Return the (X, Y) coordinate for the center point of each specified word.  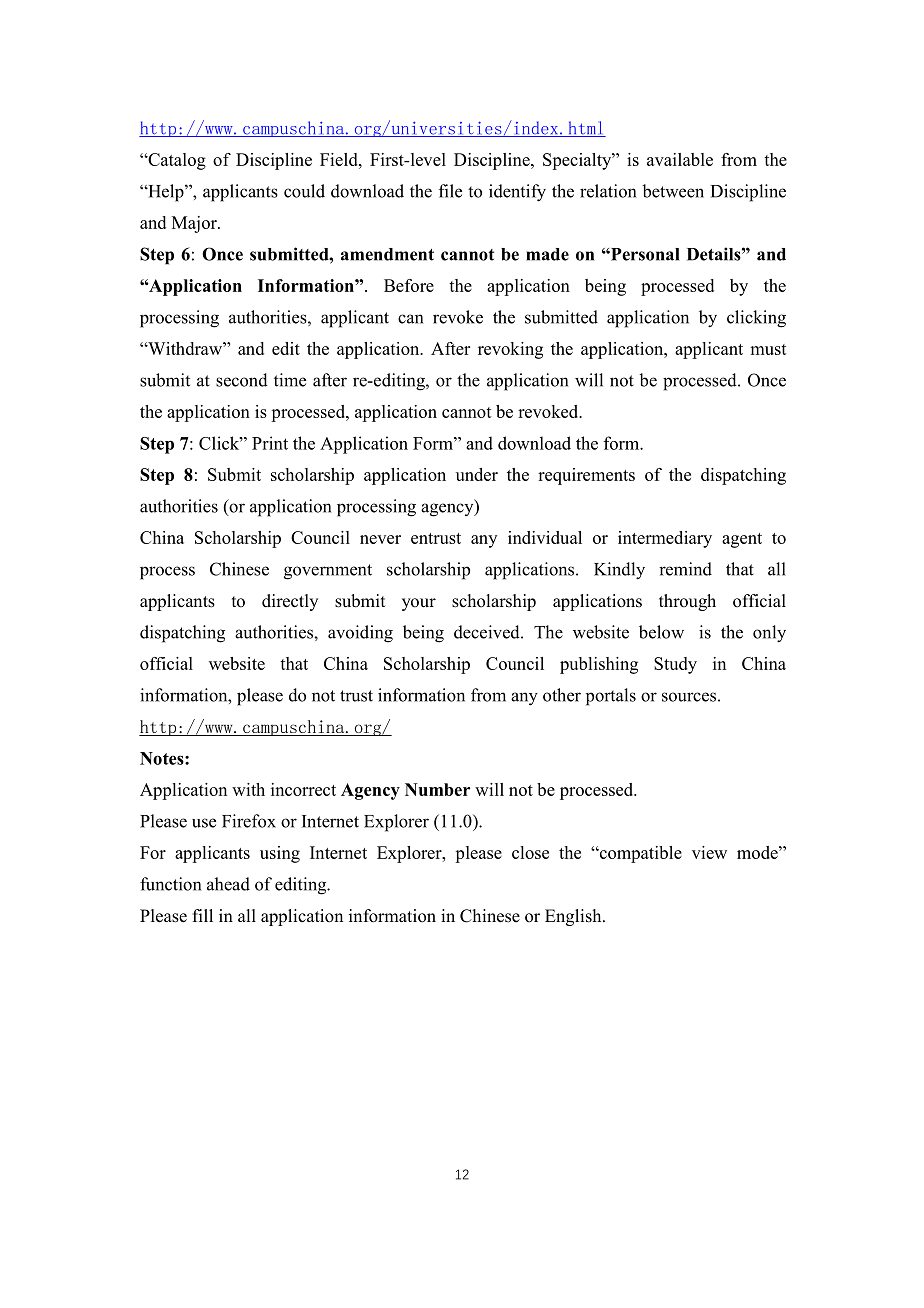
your (419, 604)
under (477, 474)
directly (290, 602)
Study (675, 665)
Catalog (176, 161)
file (450, 191)
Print (270, 443)
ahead (228, 884)
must (768, 349)
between (673, 191)
